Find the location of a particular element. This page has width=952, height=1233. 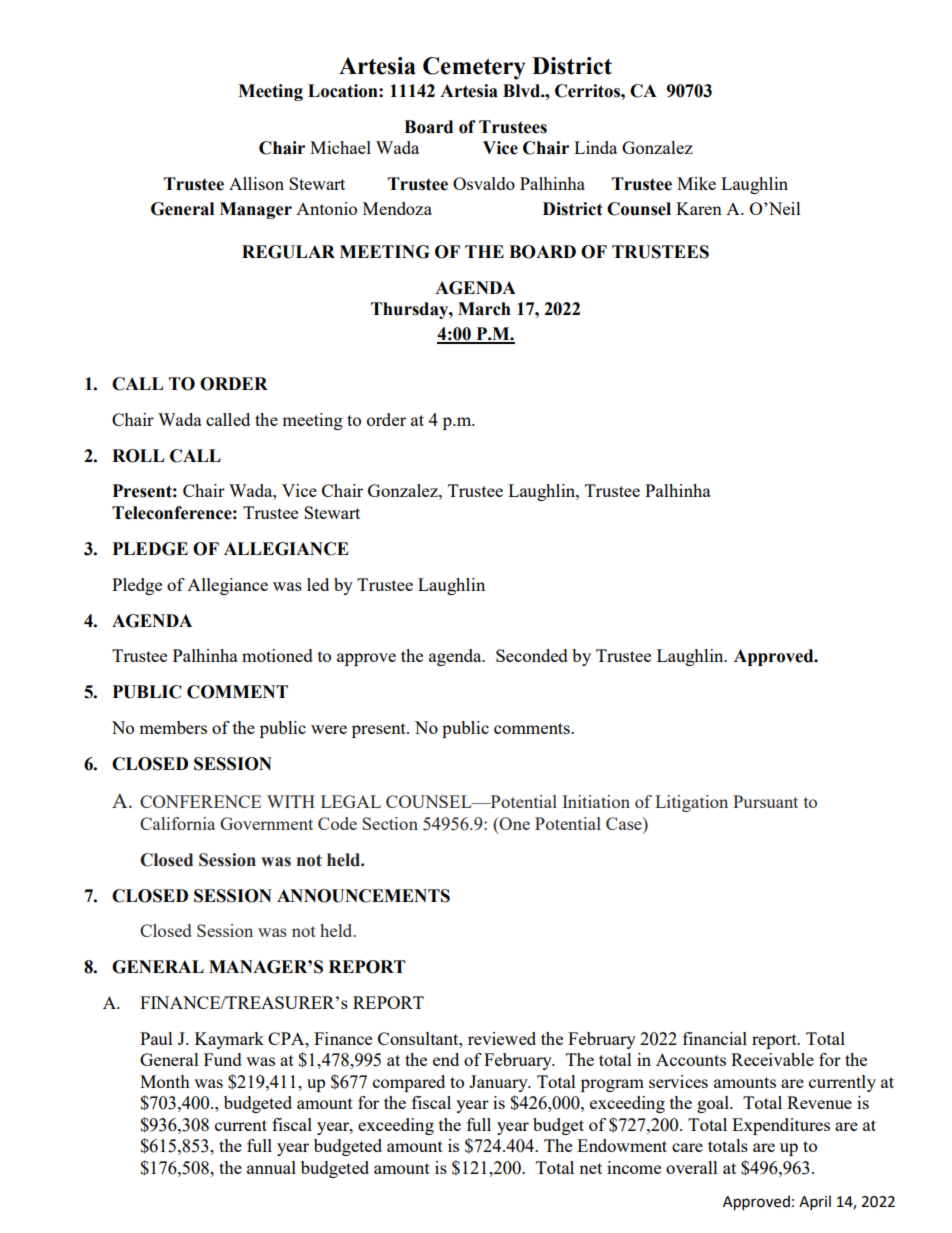

Seconded is located at coordinates (532, 655).
